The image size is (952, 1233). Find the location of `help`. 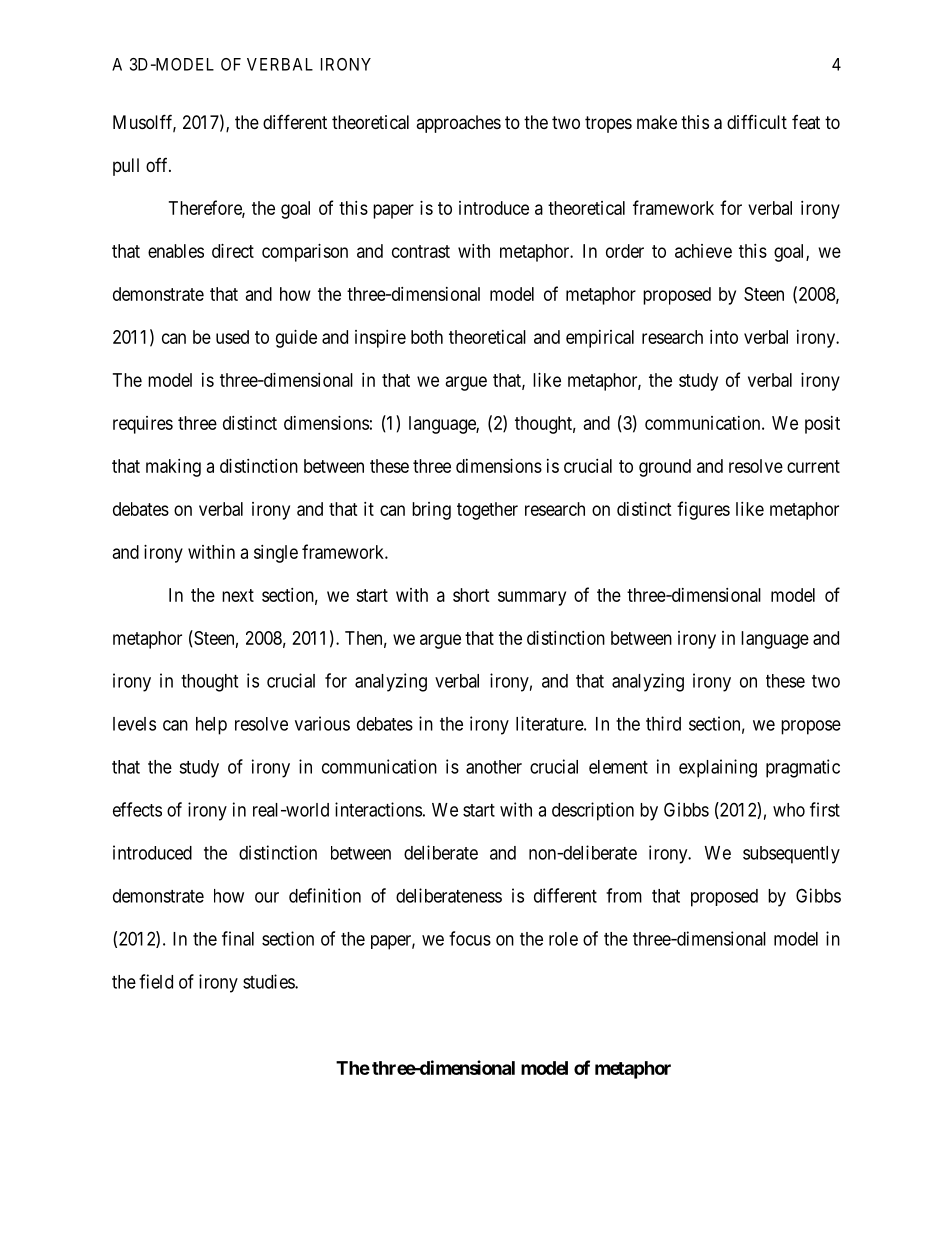

help is located at coordinates (211, 726).
